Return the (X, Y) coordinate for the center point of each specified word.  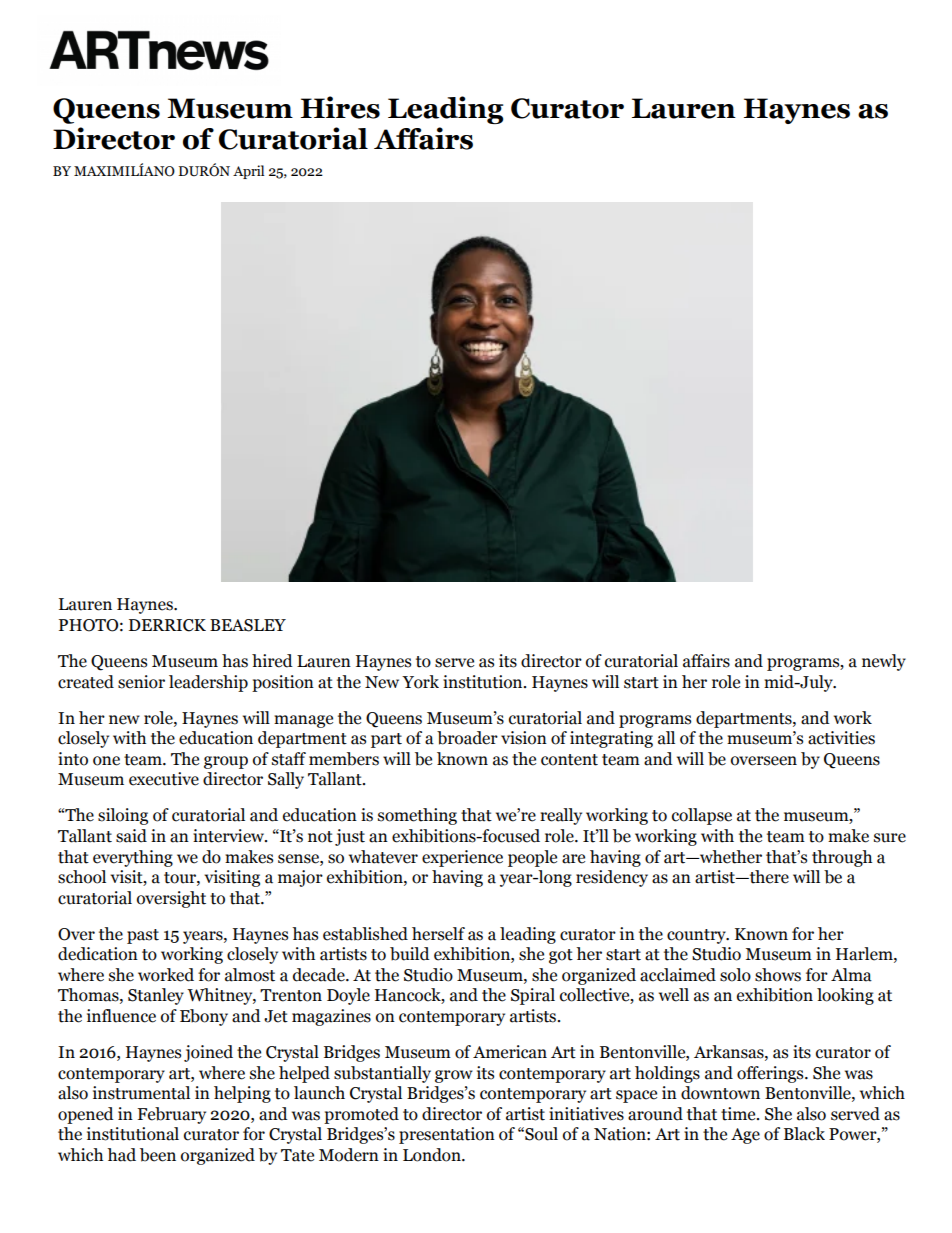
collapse (702, 816)
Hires (340, 107)
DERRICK (167, 625)
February (171, 1115)
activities (841, 738)
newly (884, 662)
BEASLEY (248, 625)
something (417, 816)
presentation (447, 1135)
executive (164, 779)
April (248, 172)
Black (804, 1134)
